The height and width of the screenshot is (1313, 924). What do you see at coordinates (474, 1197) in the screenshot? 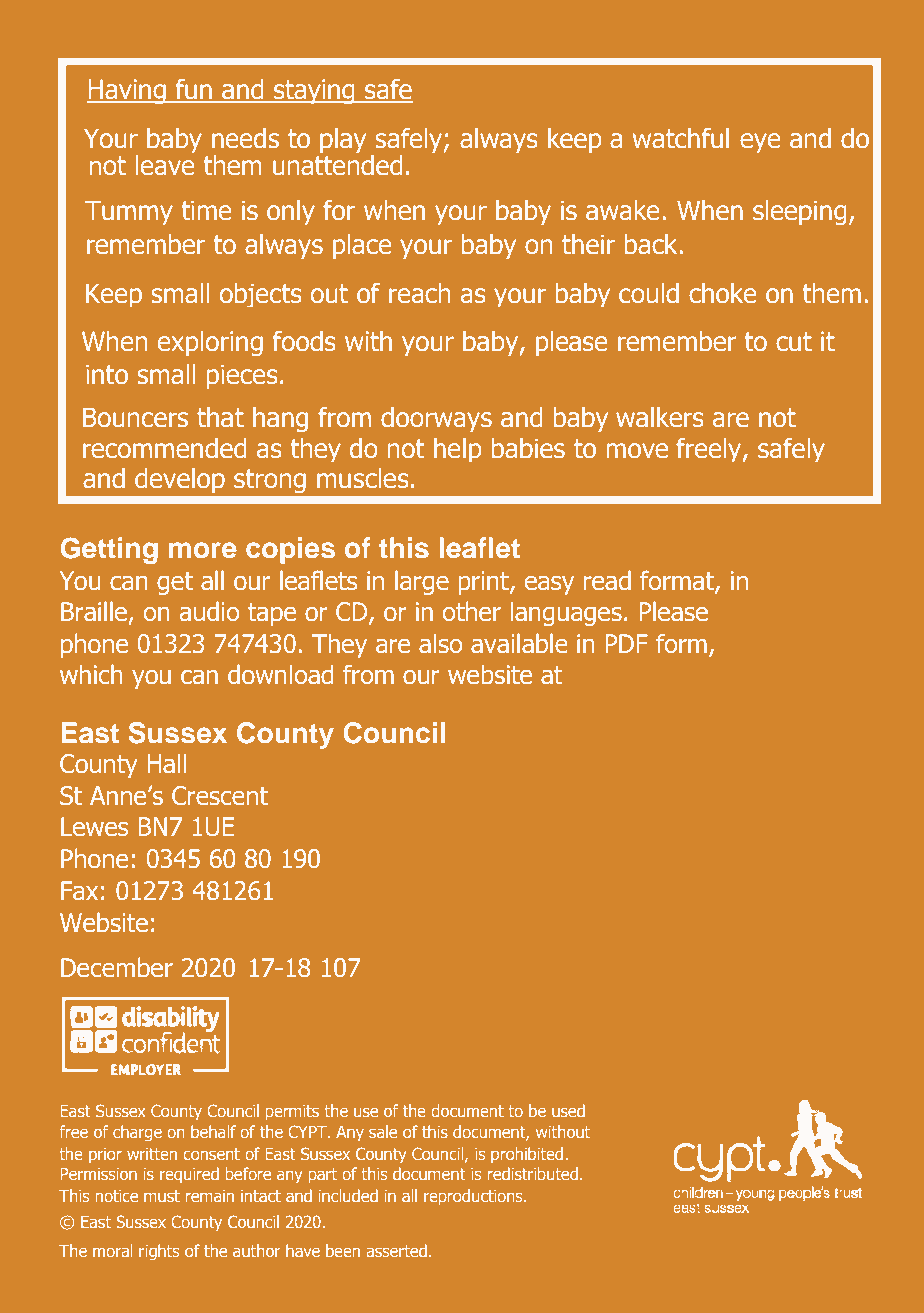
I see `reproductions` at bounding box center [474, 1197].
